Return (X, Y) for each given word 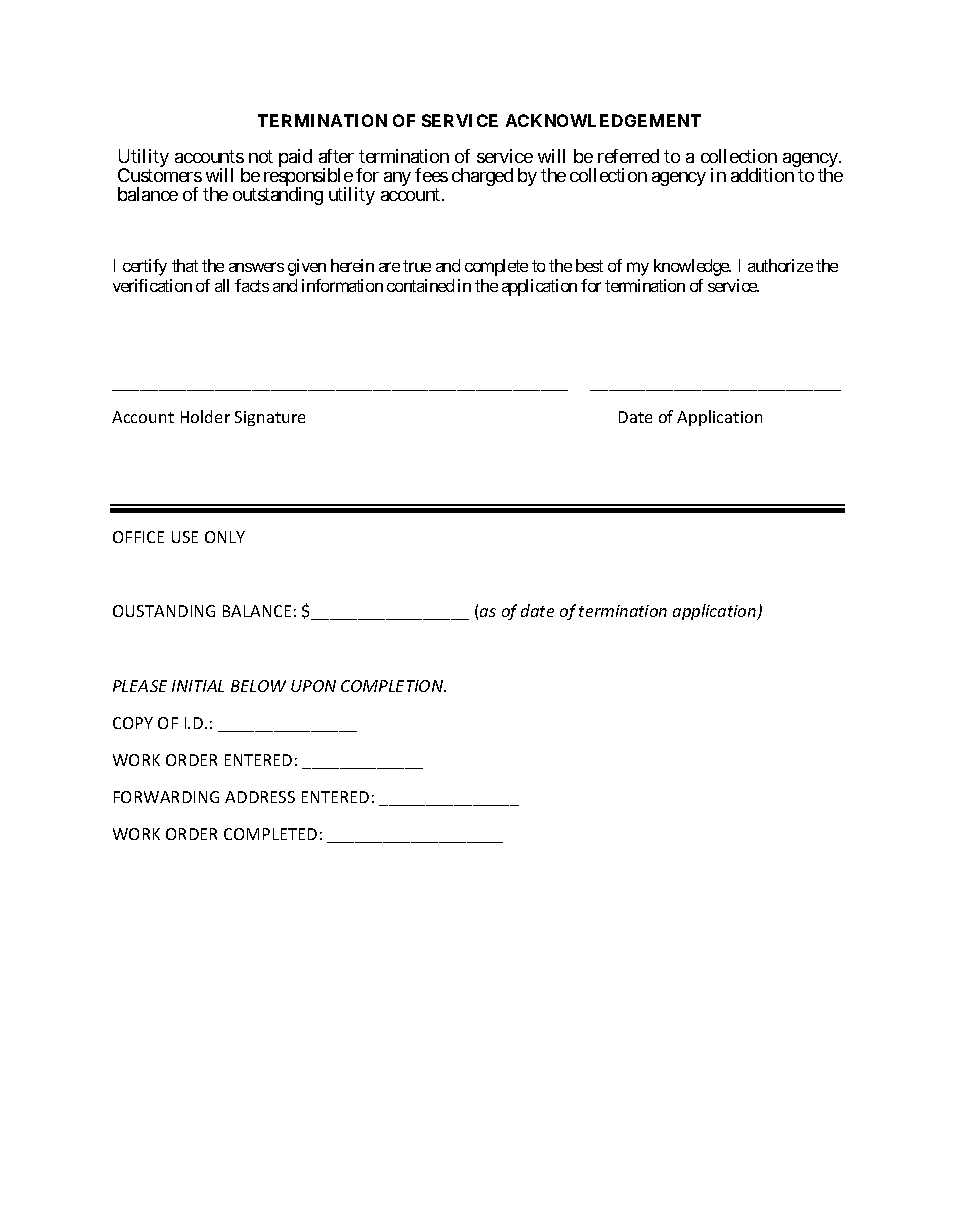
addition (762, 175)
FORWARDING (166, 797)
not (261, 156)
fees (431, 175)
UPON (313, 686)
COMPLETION (393, 686)
